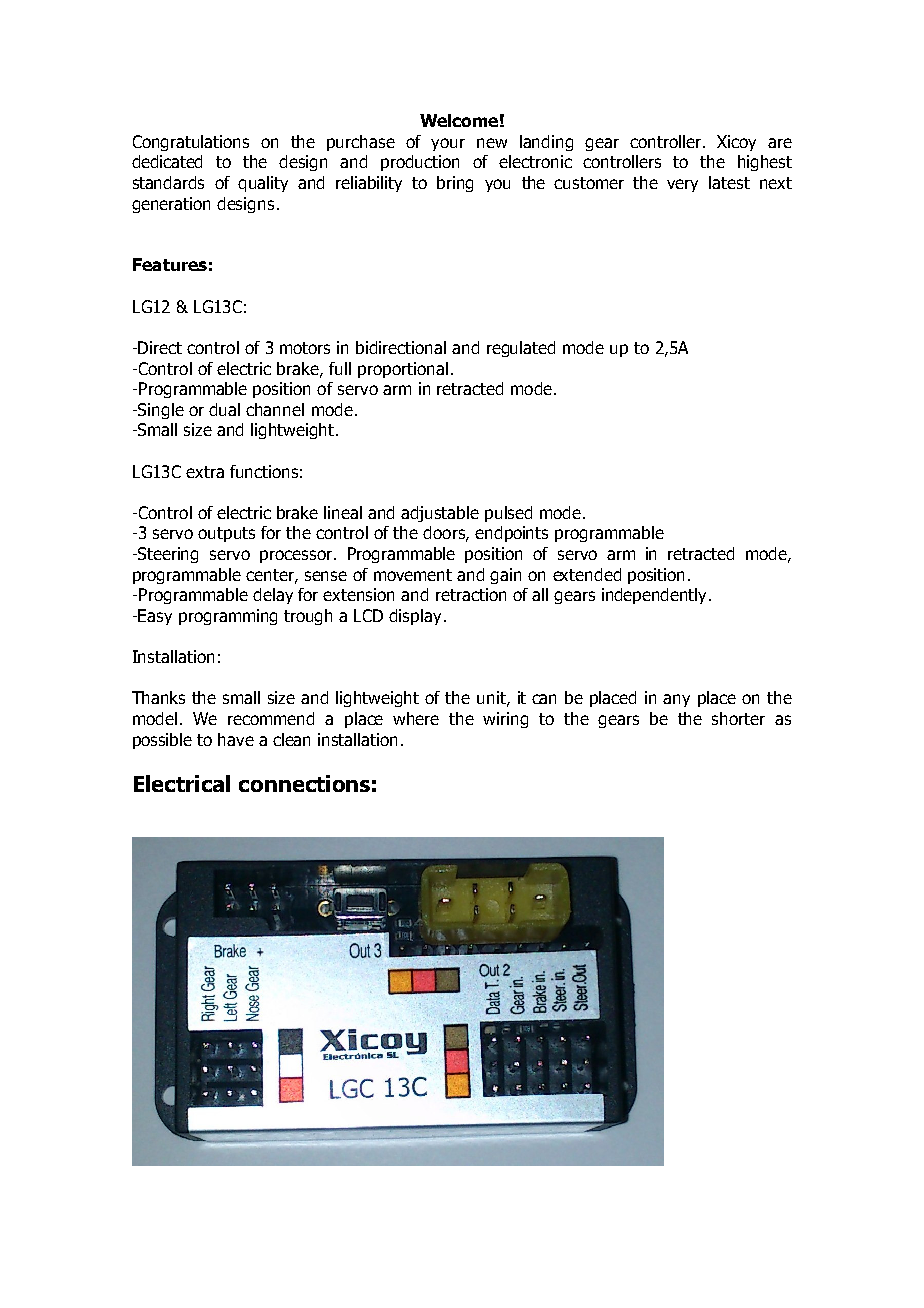 The width and height of the page is (924, 1308). What do you see at coordinates (508, 514) in the page?
I see `pulsed` at bounding box center [508, 514].
